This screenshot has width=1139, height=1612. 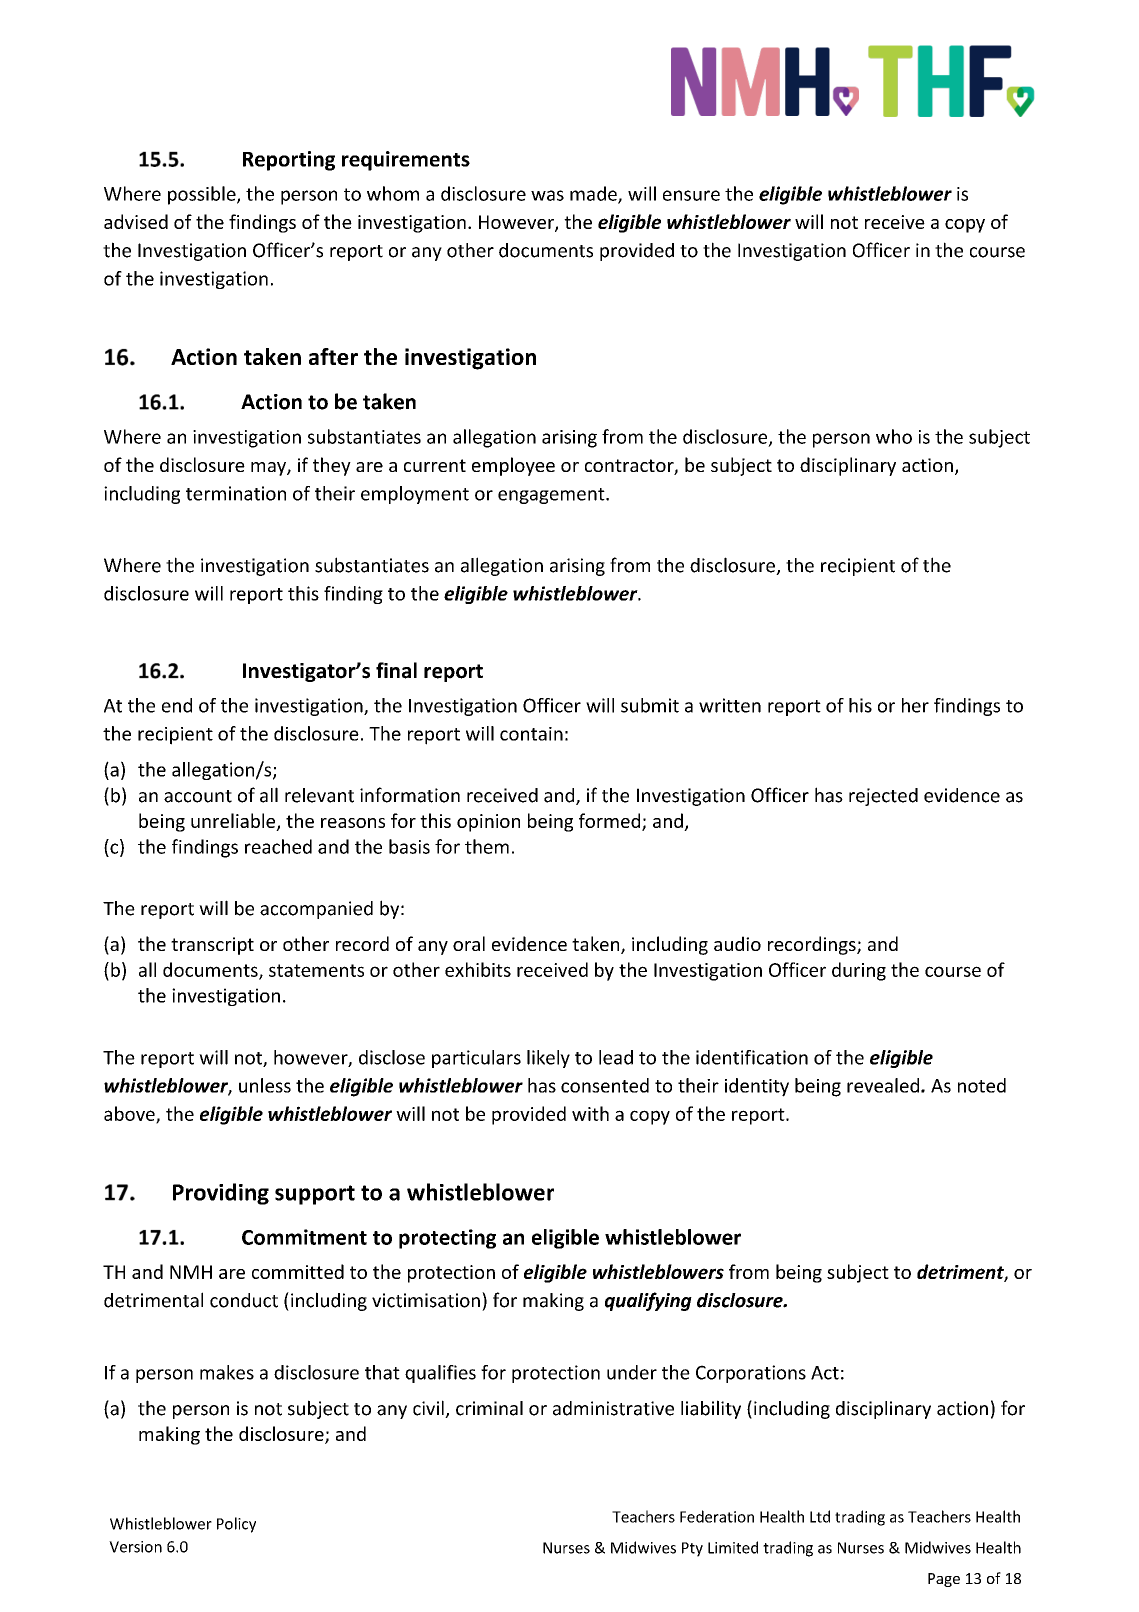 I want to click on was, so click(x=547, y=195).
